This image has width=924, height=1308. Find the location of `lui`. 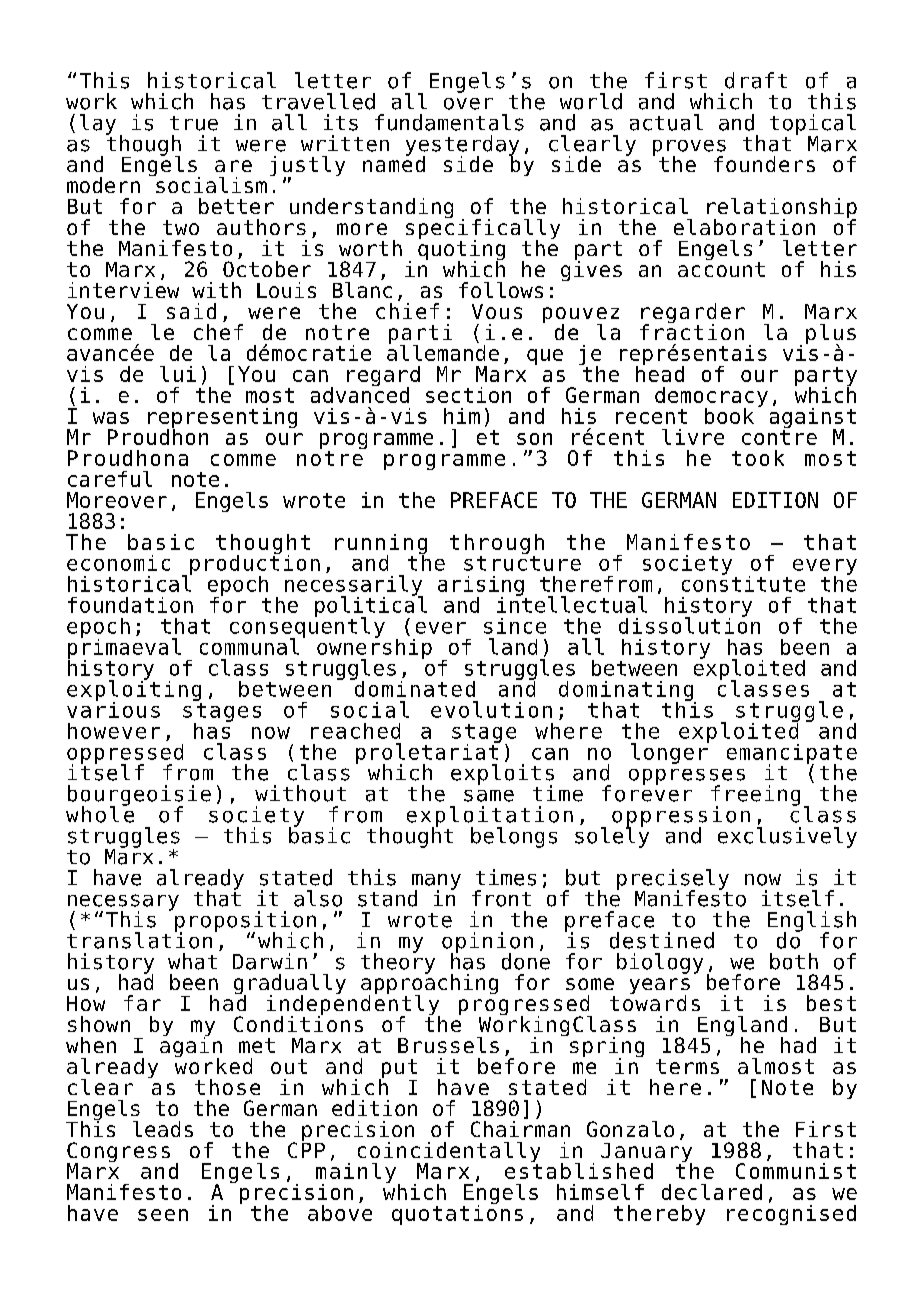

lui is located at coordinates (178, 374).
